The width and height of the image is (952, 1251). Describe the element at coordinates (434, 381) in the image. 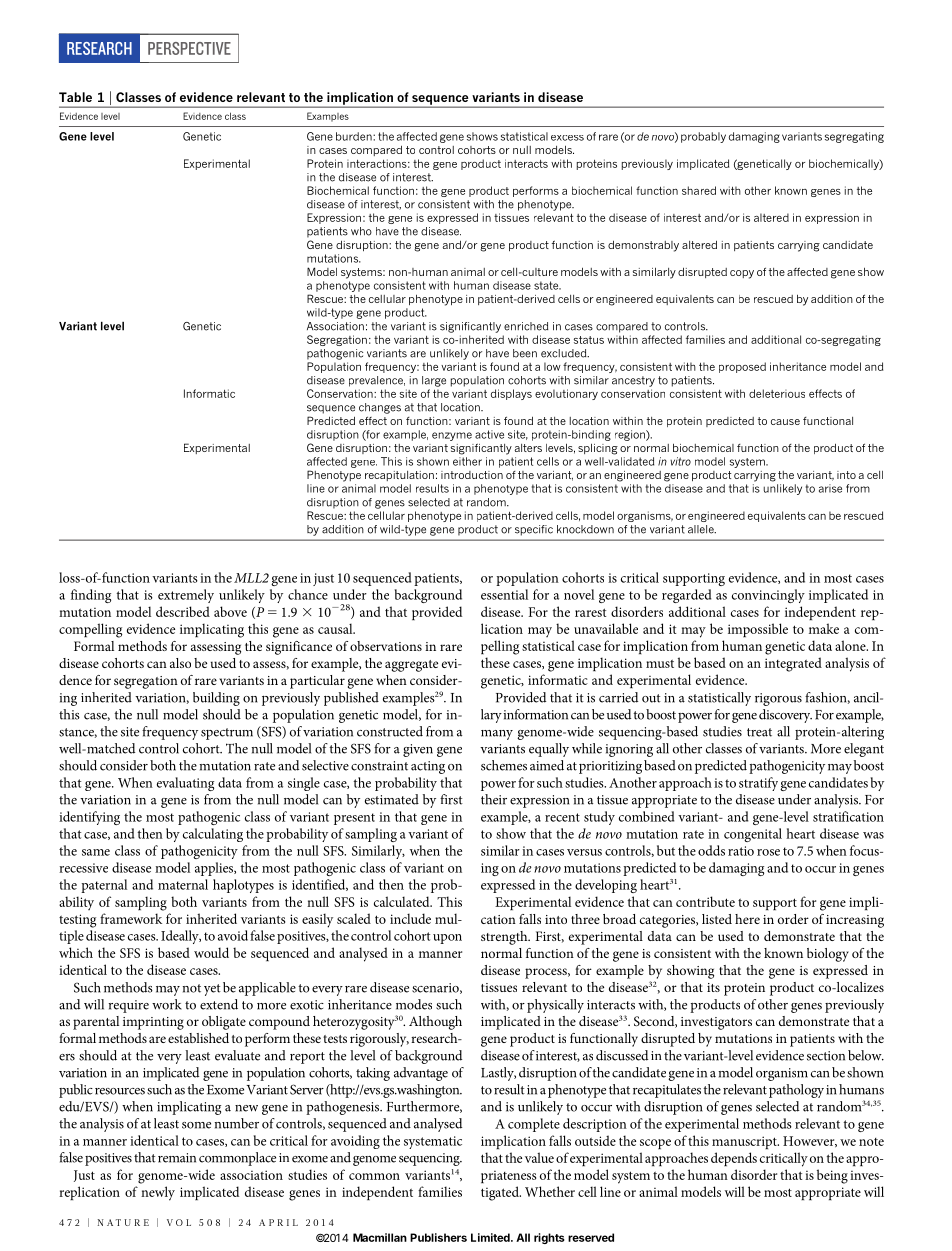

I see `large` at that location.
